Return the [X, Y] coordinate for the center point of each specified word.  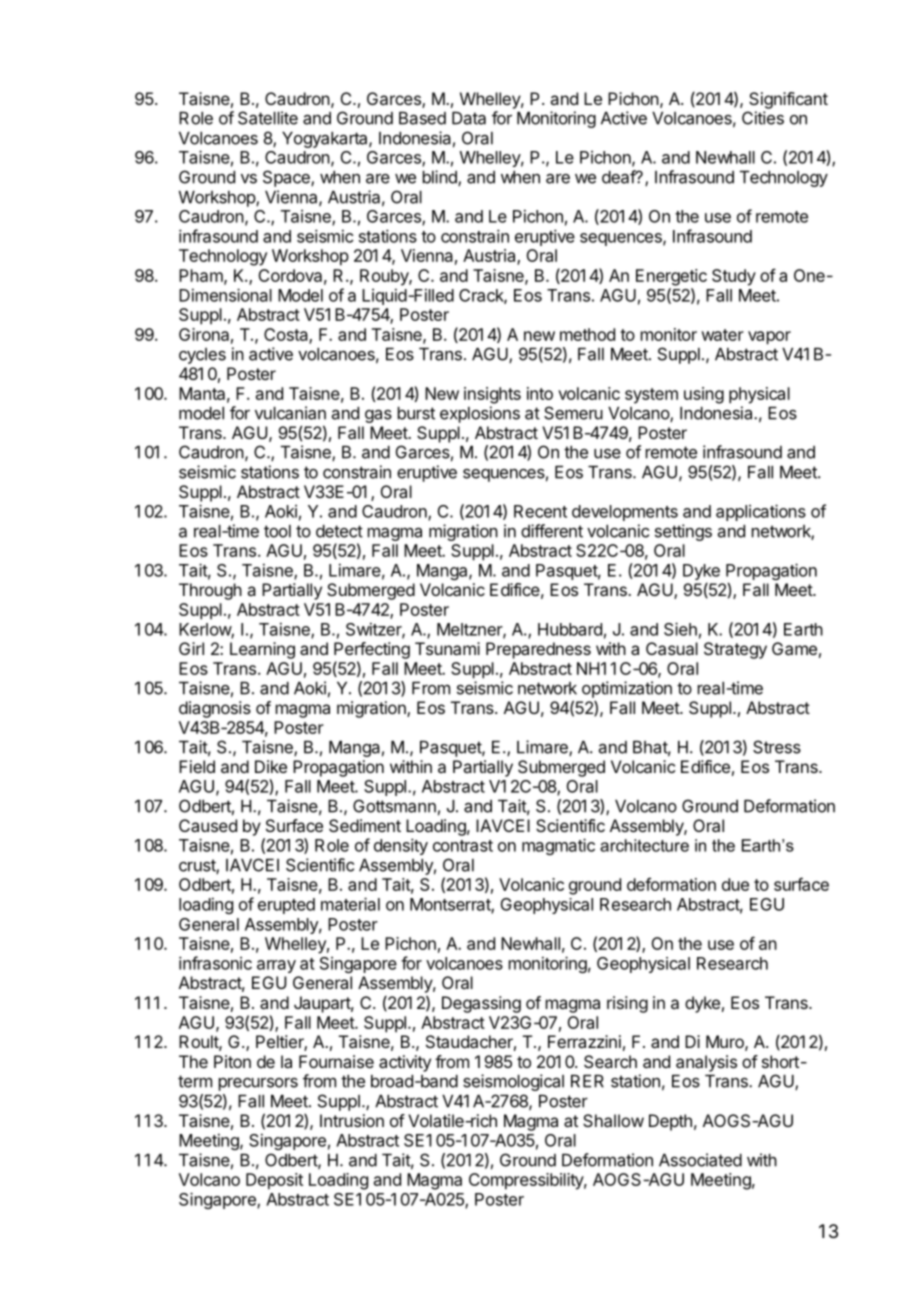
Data [469, 118]
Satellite [268, 118]
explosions [480, 414]
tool [277, 531]
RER [587, 1081]
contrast [463, 846]
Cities [763, 118]
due [735, 884]
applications [761, 512]
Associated [700, 1160]
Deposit [274, 1181]
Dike [271, 766]
